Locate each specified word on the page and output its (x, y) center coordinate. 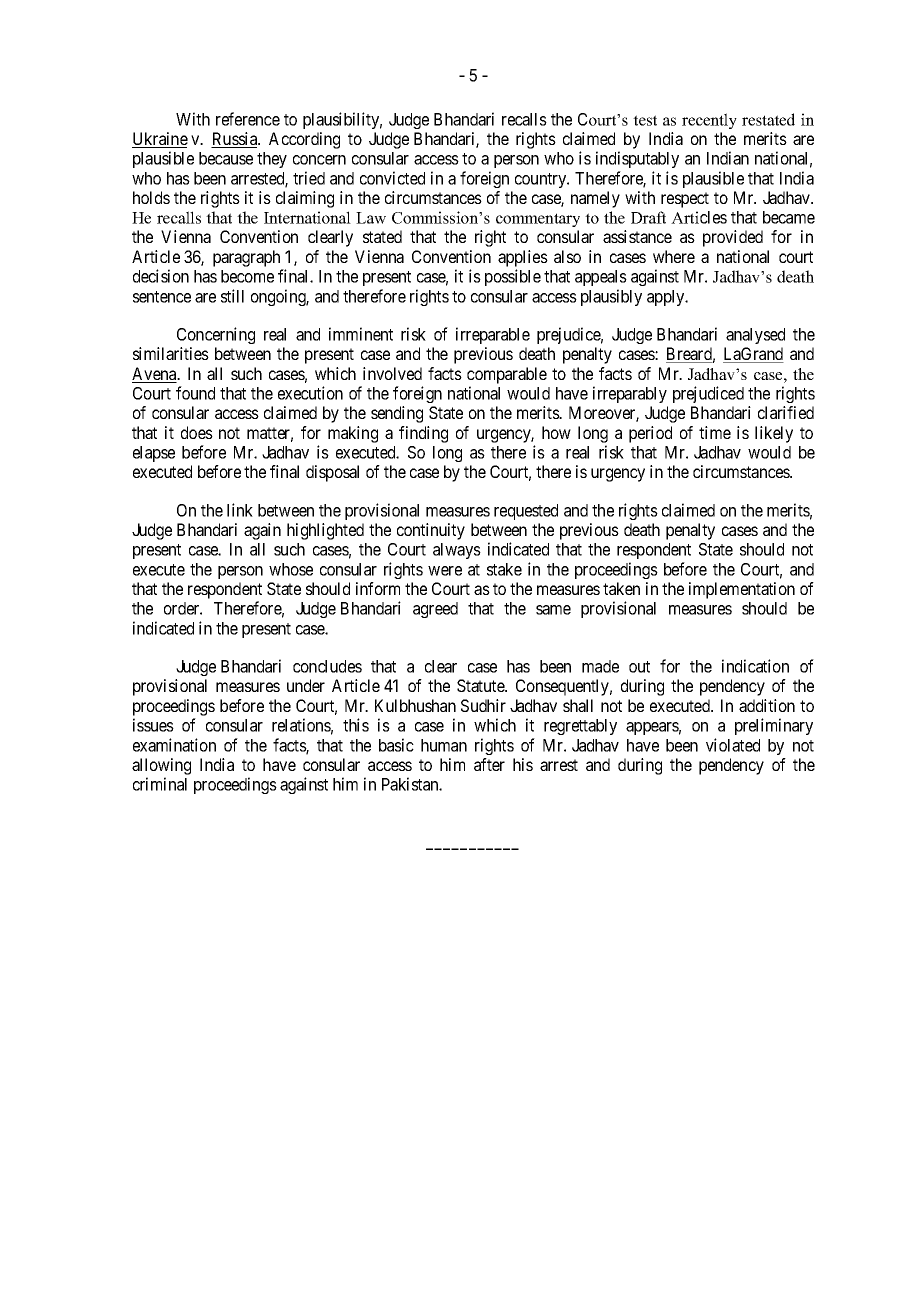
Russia (235, 140)
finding (423, 434)
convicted (392, 178)
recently (709, 121)
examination (174, 745)
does (197, 432)
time (715, 432)
